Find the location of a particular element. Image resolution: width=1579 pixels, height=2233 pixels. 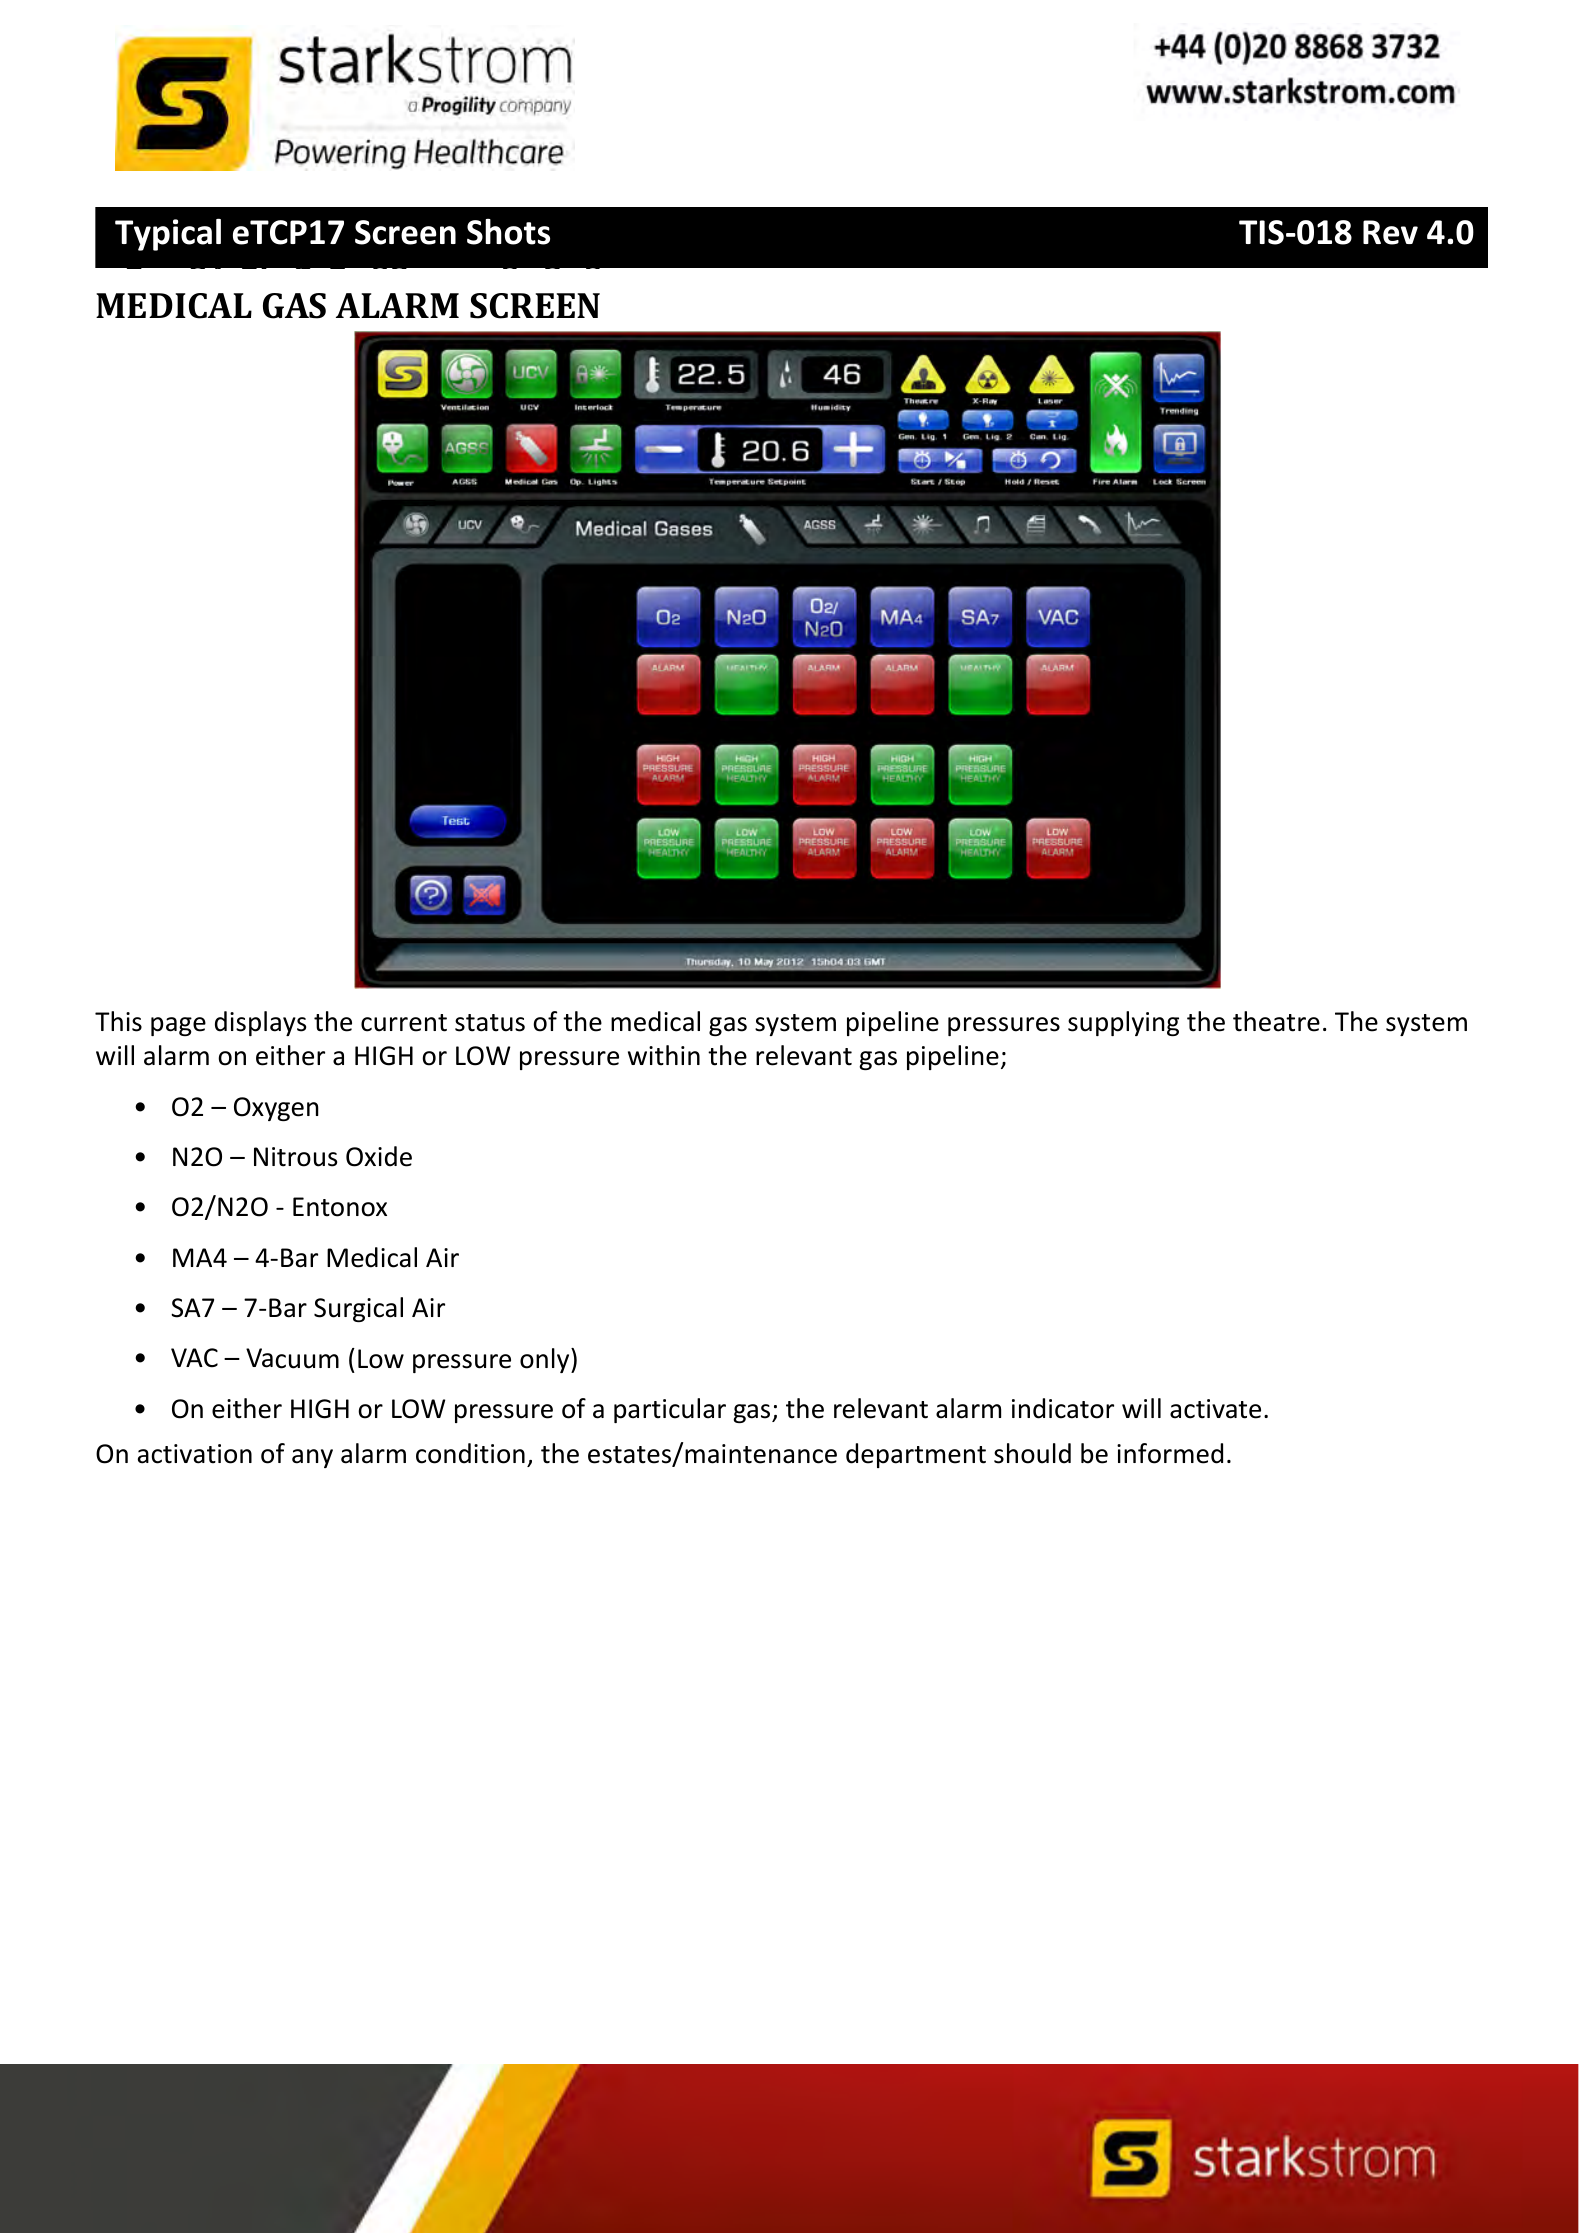

any is located at coordinates (312, 1458).
